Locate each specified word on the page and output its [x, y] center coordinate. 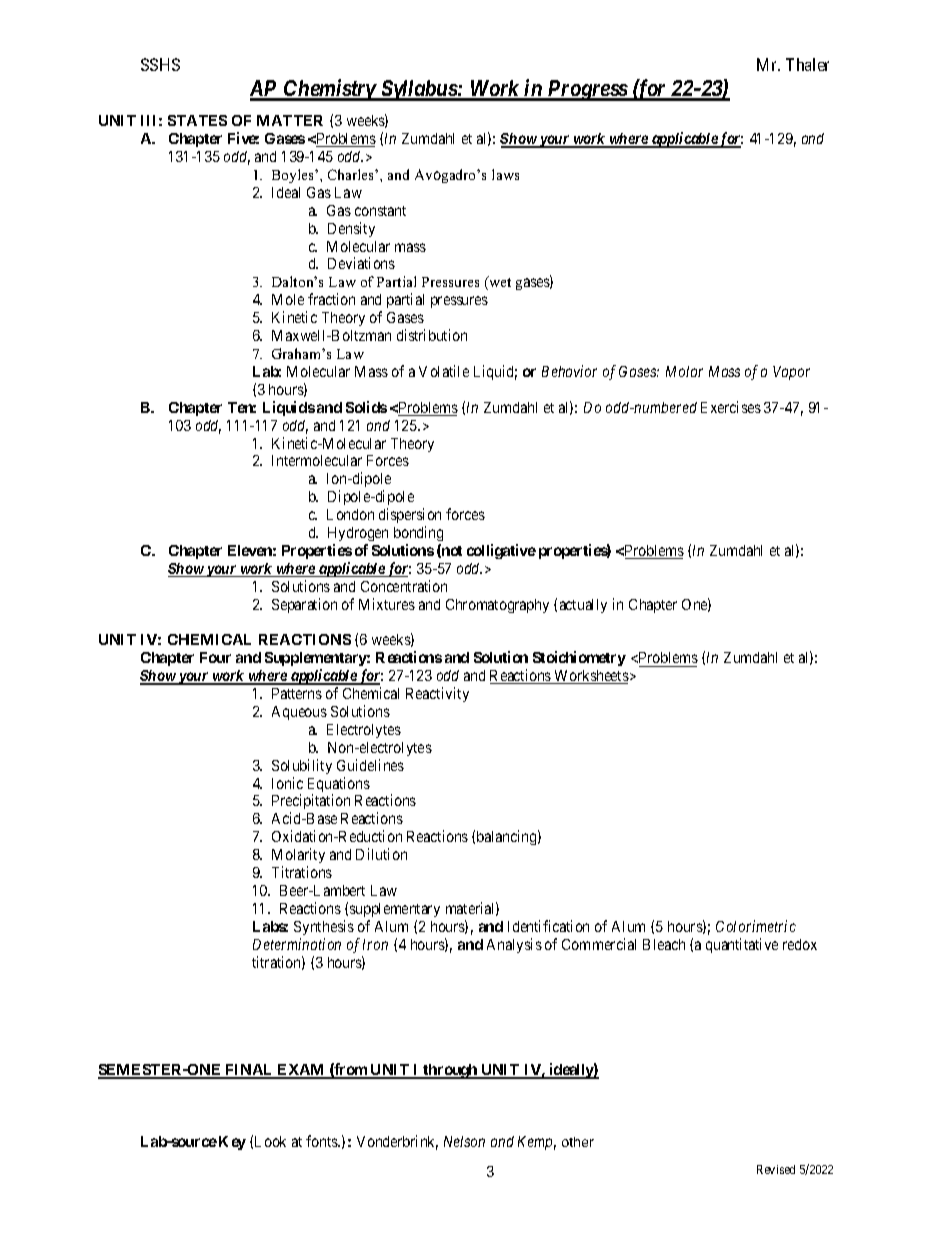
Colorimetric [756, 926]
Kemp [537, 1143]
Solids [366, 407]
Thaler [807, 64]
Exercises [731, 407]
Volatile [444, 371]
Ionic [287, 783]
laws [505, 174]
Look [270, 1141]
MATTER [290, 120]
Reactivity [437, 694]
